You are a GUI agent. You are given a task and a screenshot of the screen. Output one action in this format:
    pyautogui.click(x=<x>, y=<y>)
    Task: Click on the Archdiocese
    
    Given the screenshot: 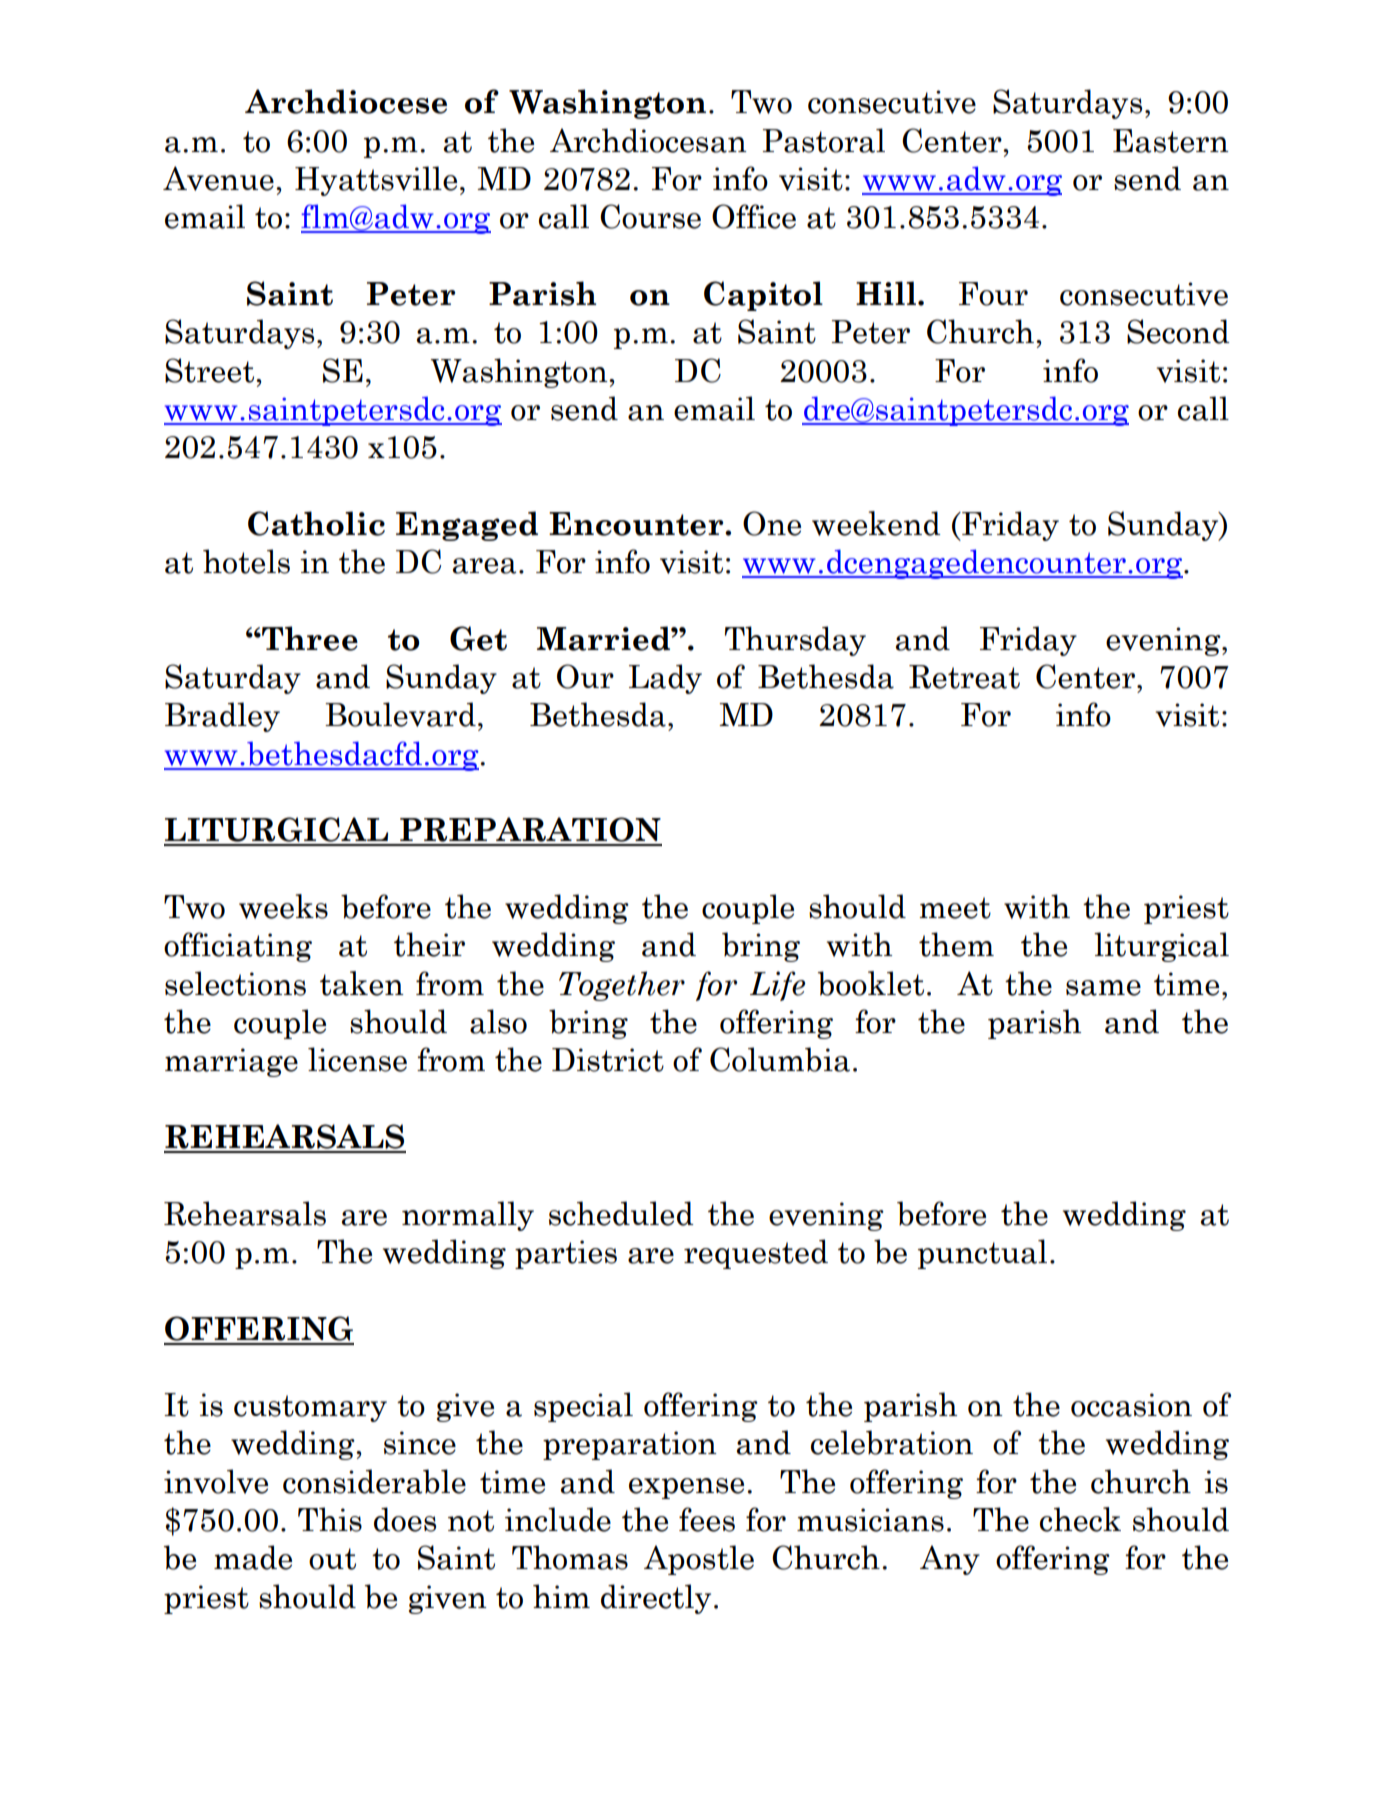 What is the action you would take?
    pyautogui.click(x=346, y=101)
